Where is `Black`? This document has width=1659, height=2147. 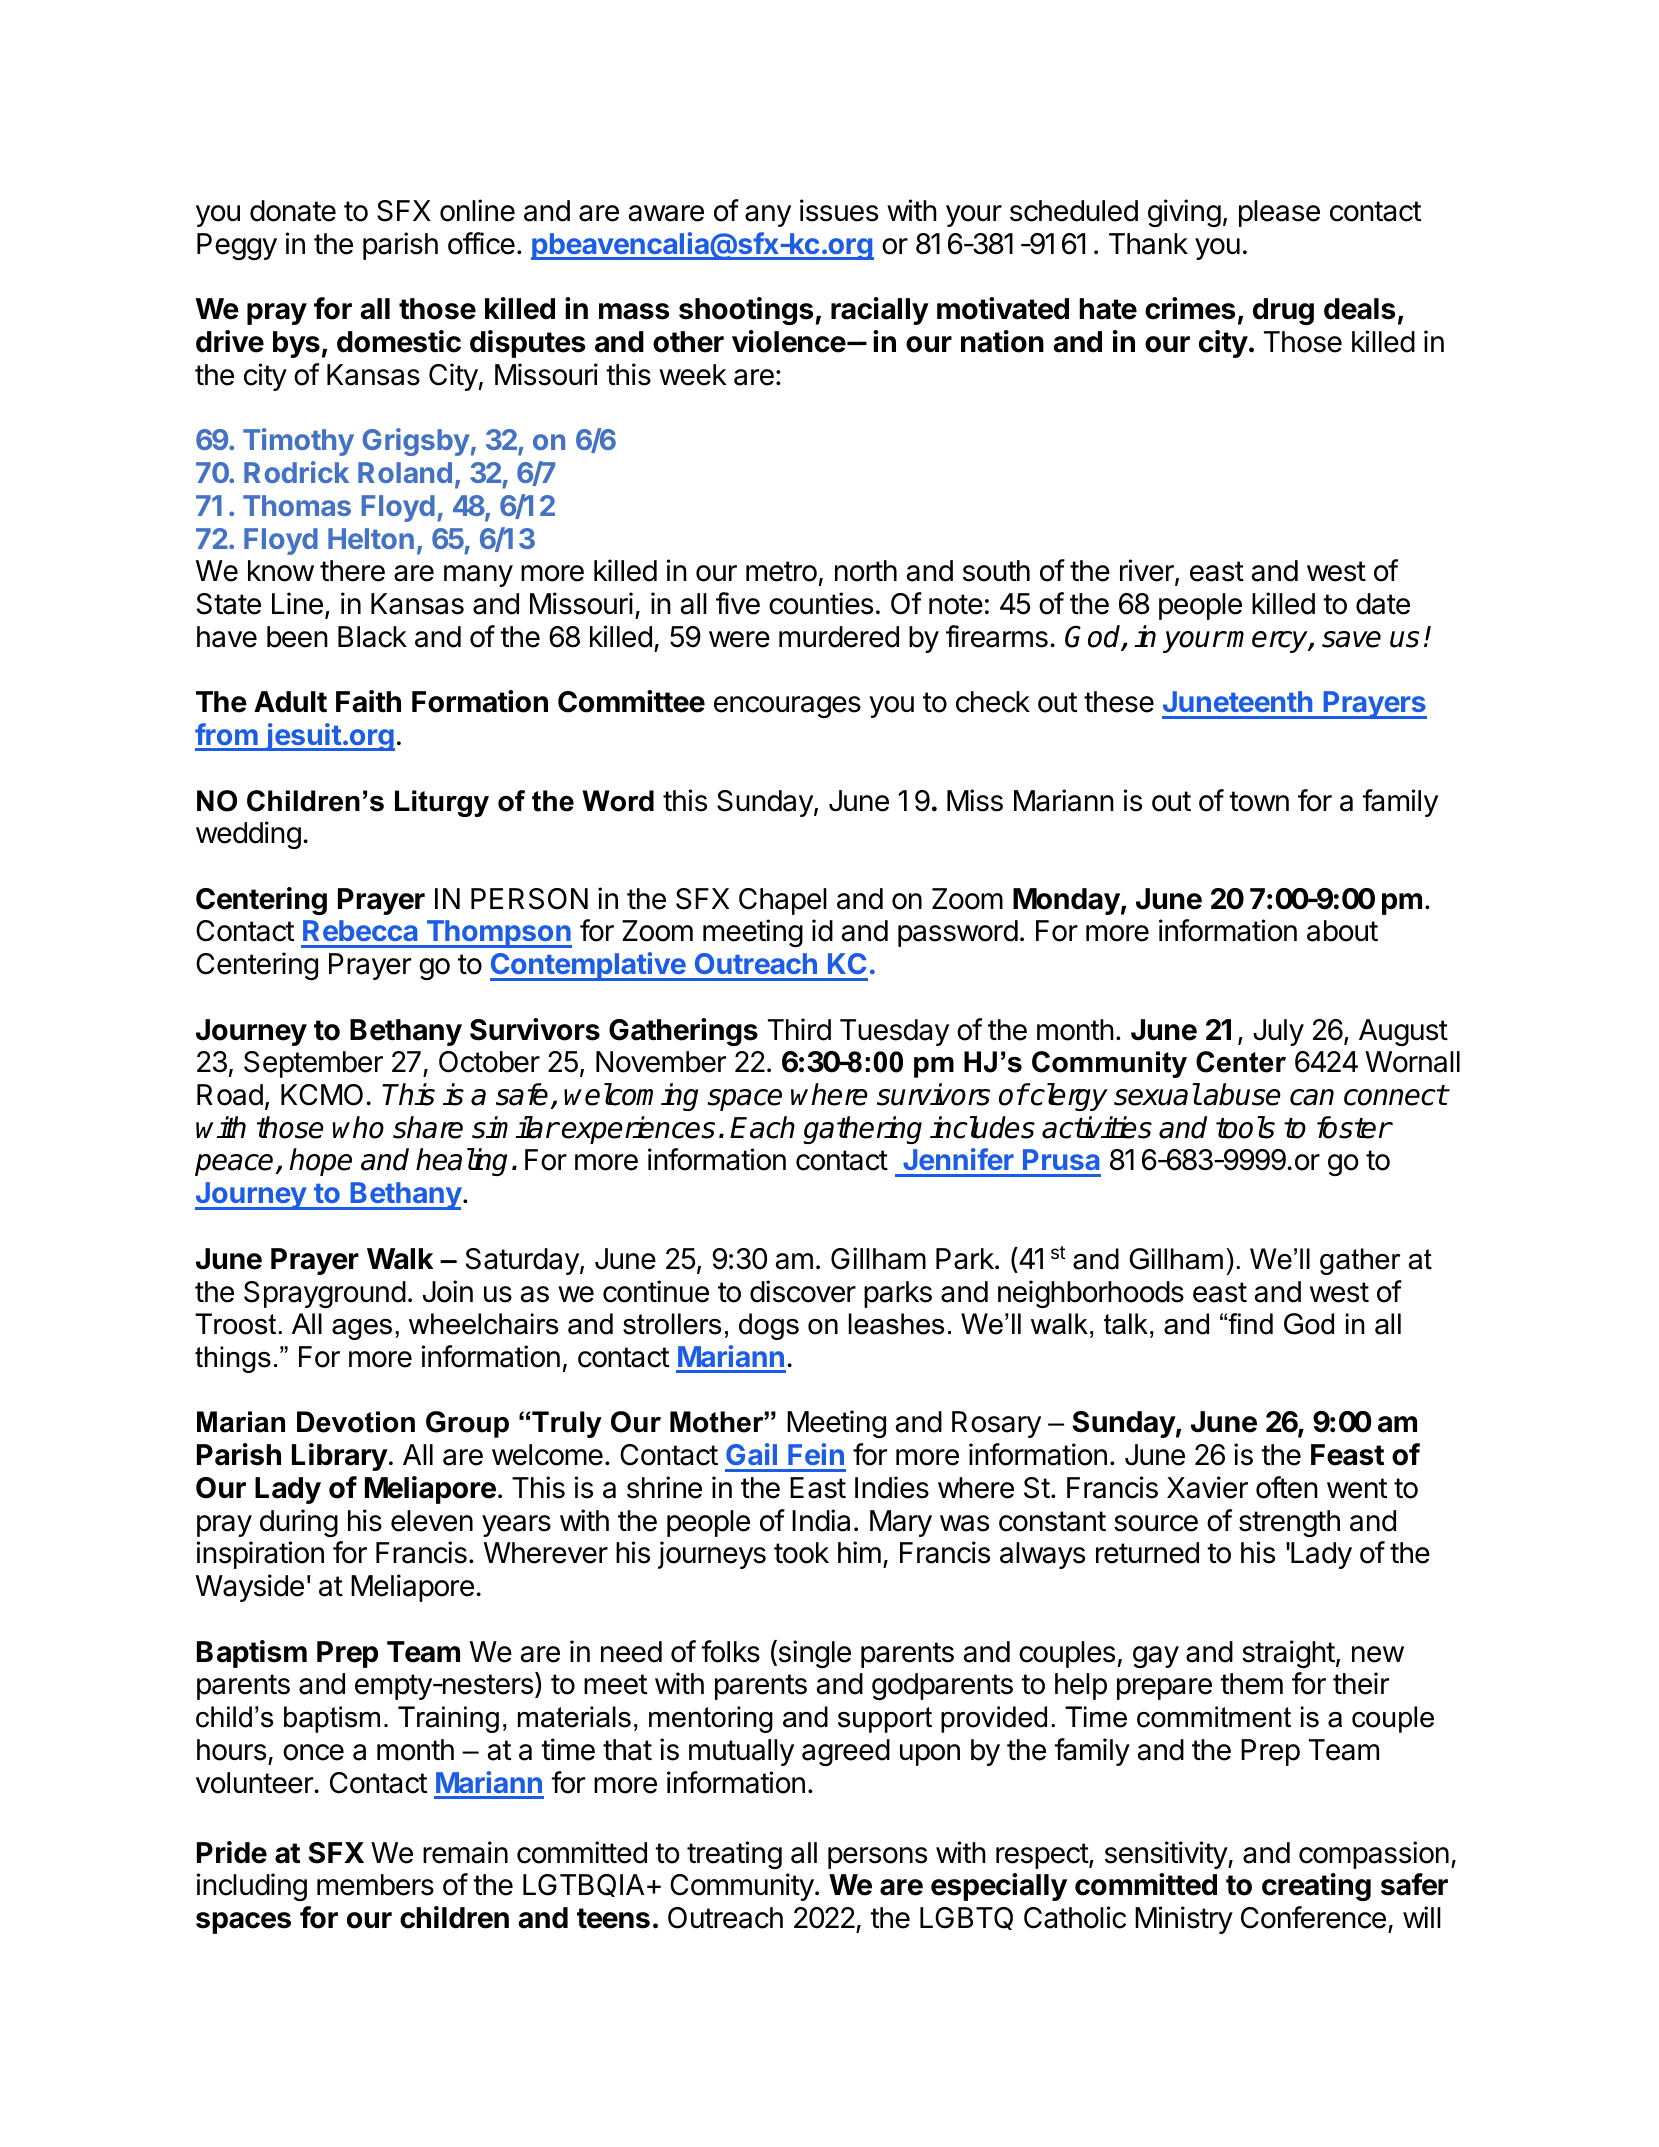
Black is located at coordinates (372, 637).
